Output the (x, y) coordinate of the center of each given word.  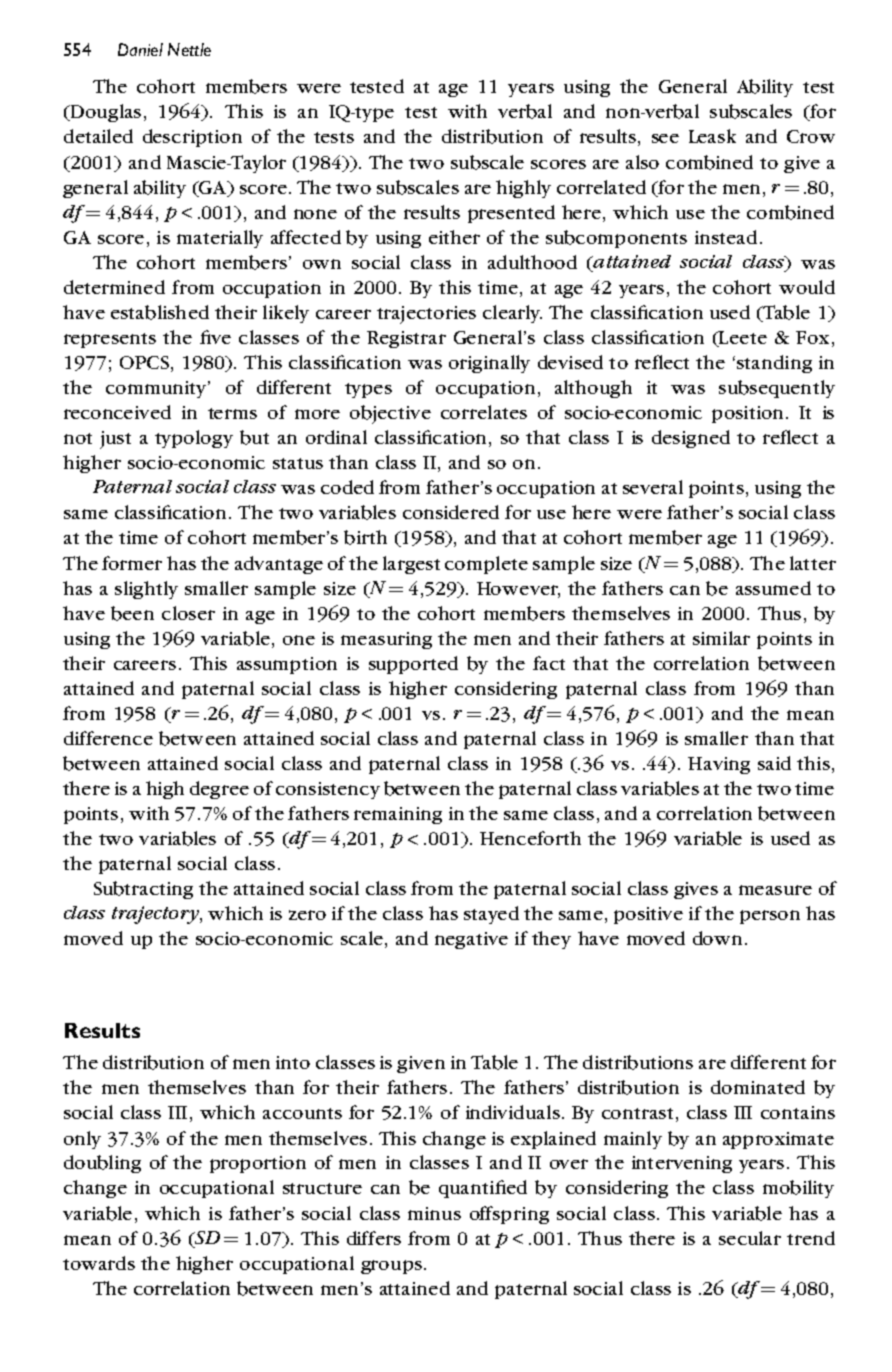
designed (691, 439)
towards (99, 1263)
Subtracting (143, 890)
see (665, 138)
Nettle (189, 49)
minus (434, 1213)
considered (451, 512)
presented (511, 214)
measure (775, 890)
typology (194, 439)
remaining (398, 815)
